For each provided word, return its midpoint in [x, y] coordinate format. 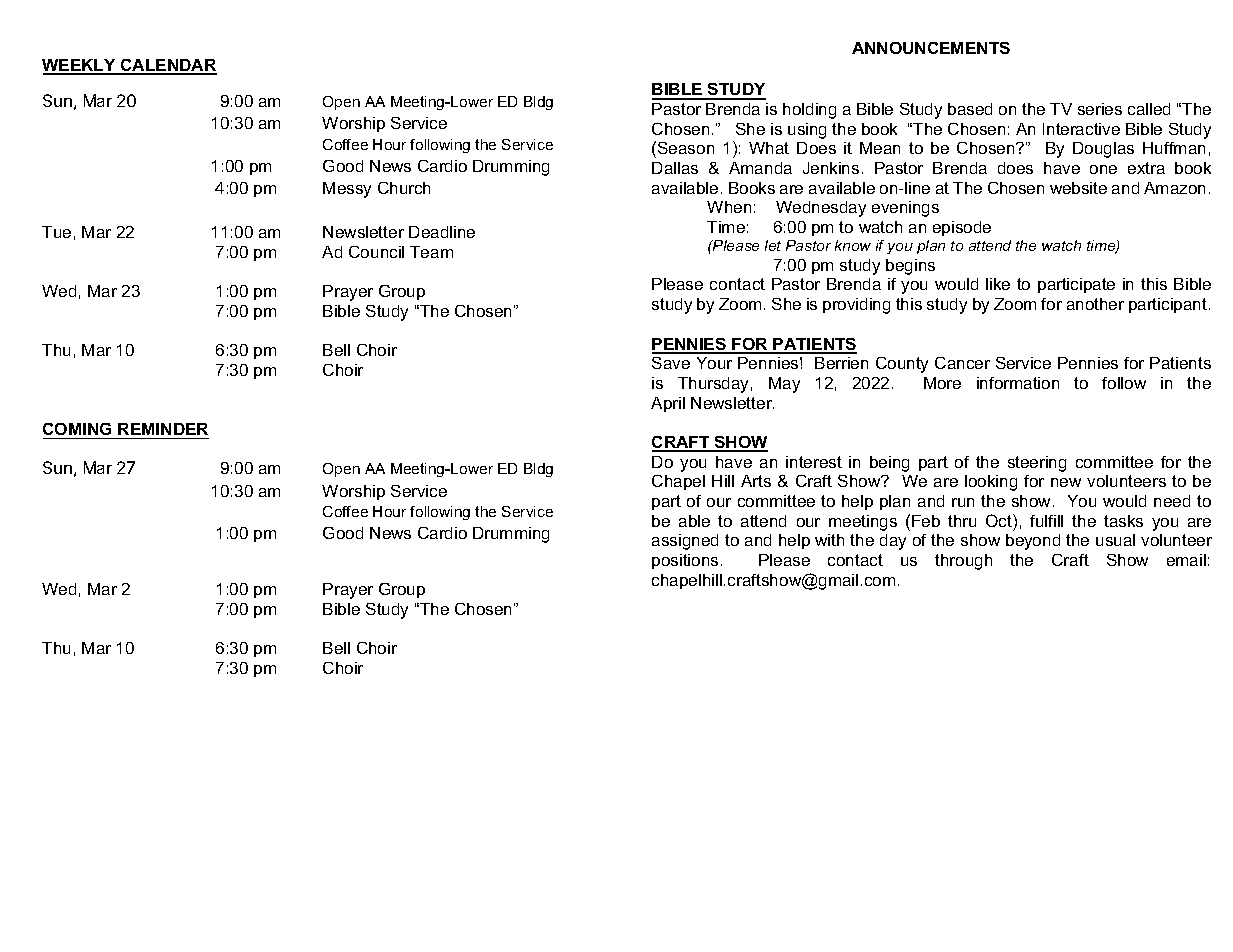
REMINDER [163, 429]
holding [809, 111]
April [668, 404]
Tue [56, 232]
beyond [1033, 542]
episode [962, 228]
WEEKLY [80, 66]
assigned [685, 542]
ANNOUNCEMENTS [931, 48]
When [729, 207]
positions [685, 561]
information [1018, 383]
